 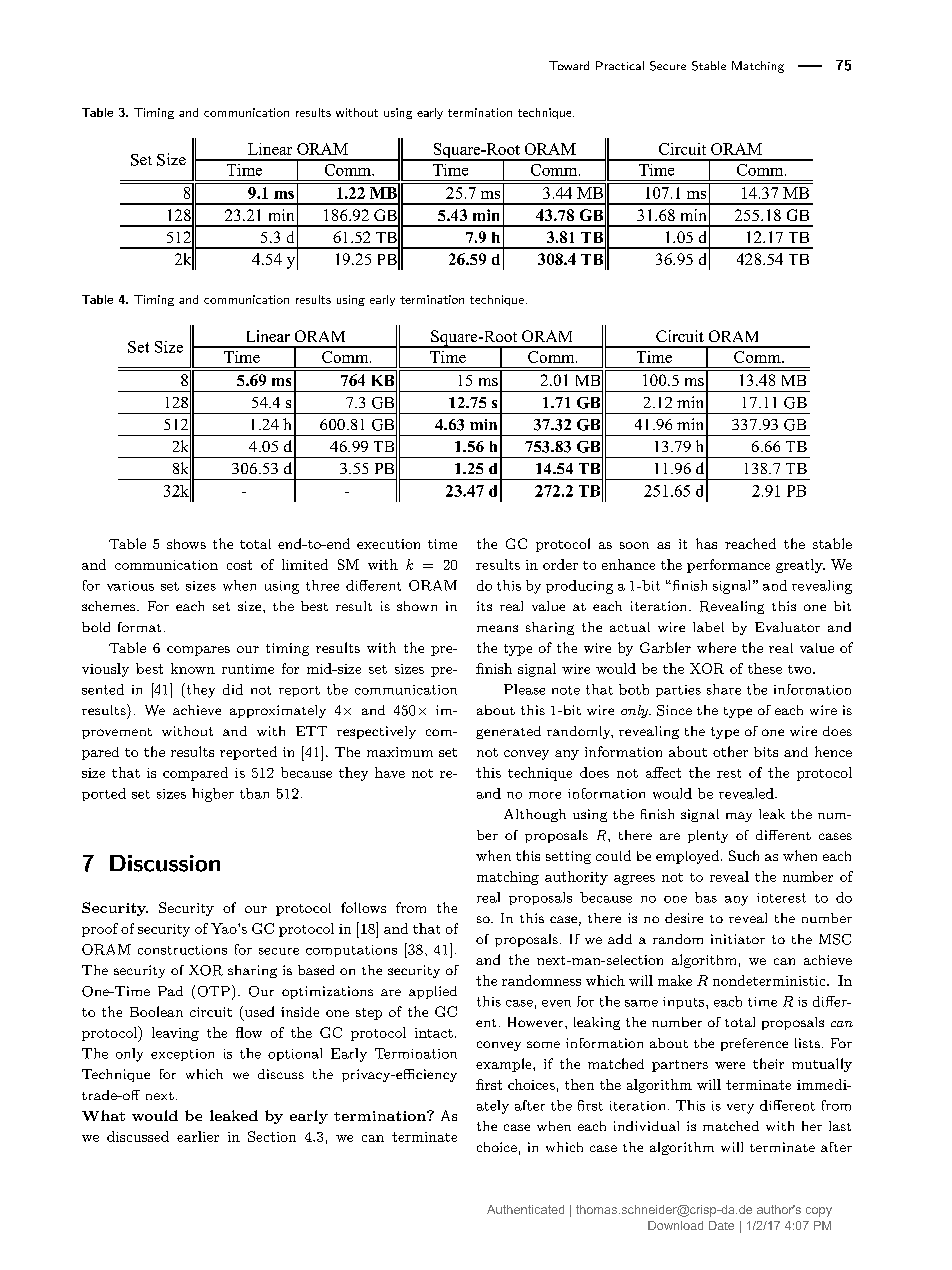 What do you see at coordinates (728, 566) in the image?
I see `performance` at bounding box center [728, 566].
